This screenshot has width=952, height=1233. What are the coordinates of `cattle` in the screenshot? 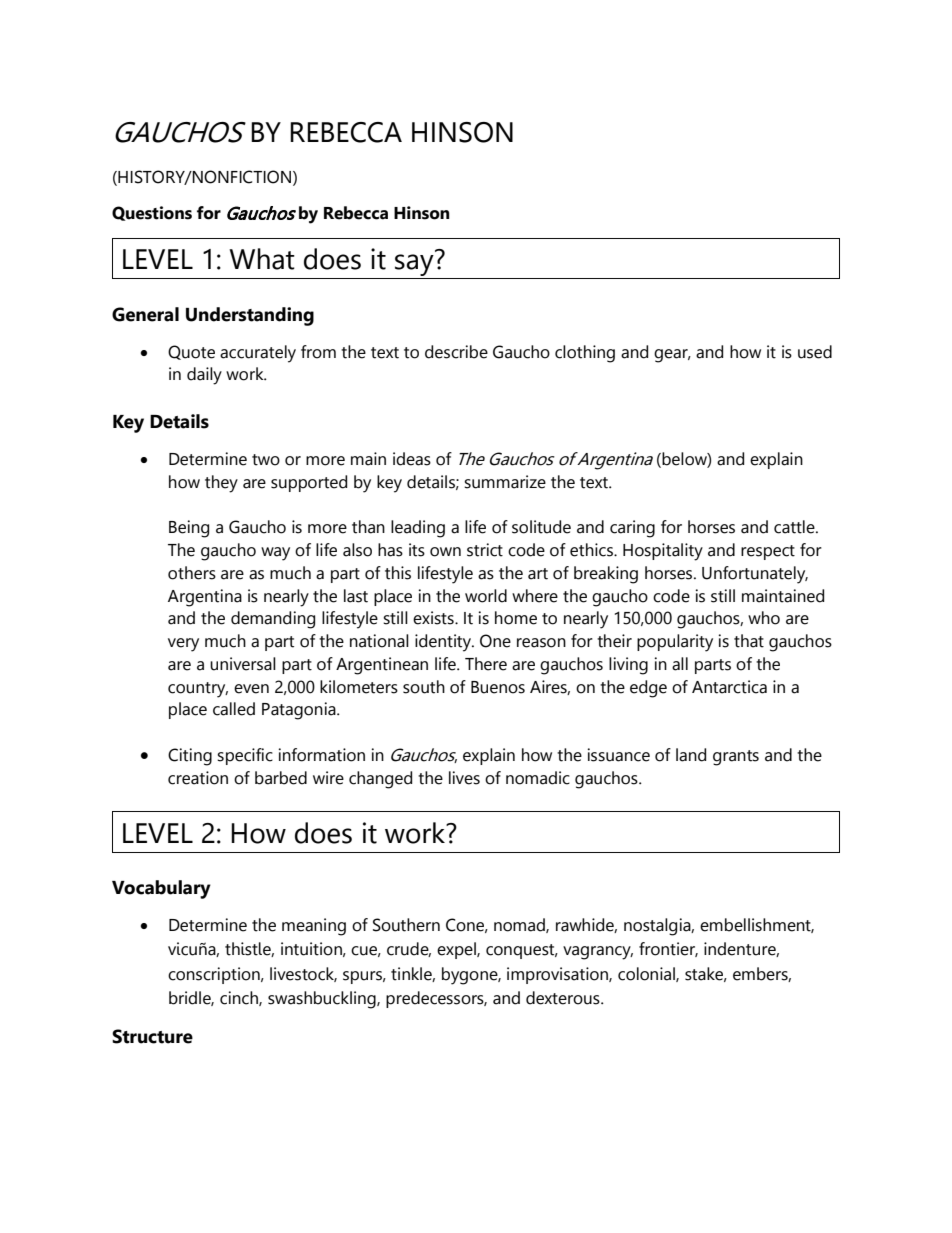 It's located at (795, 527).
